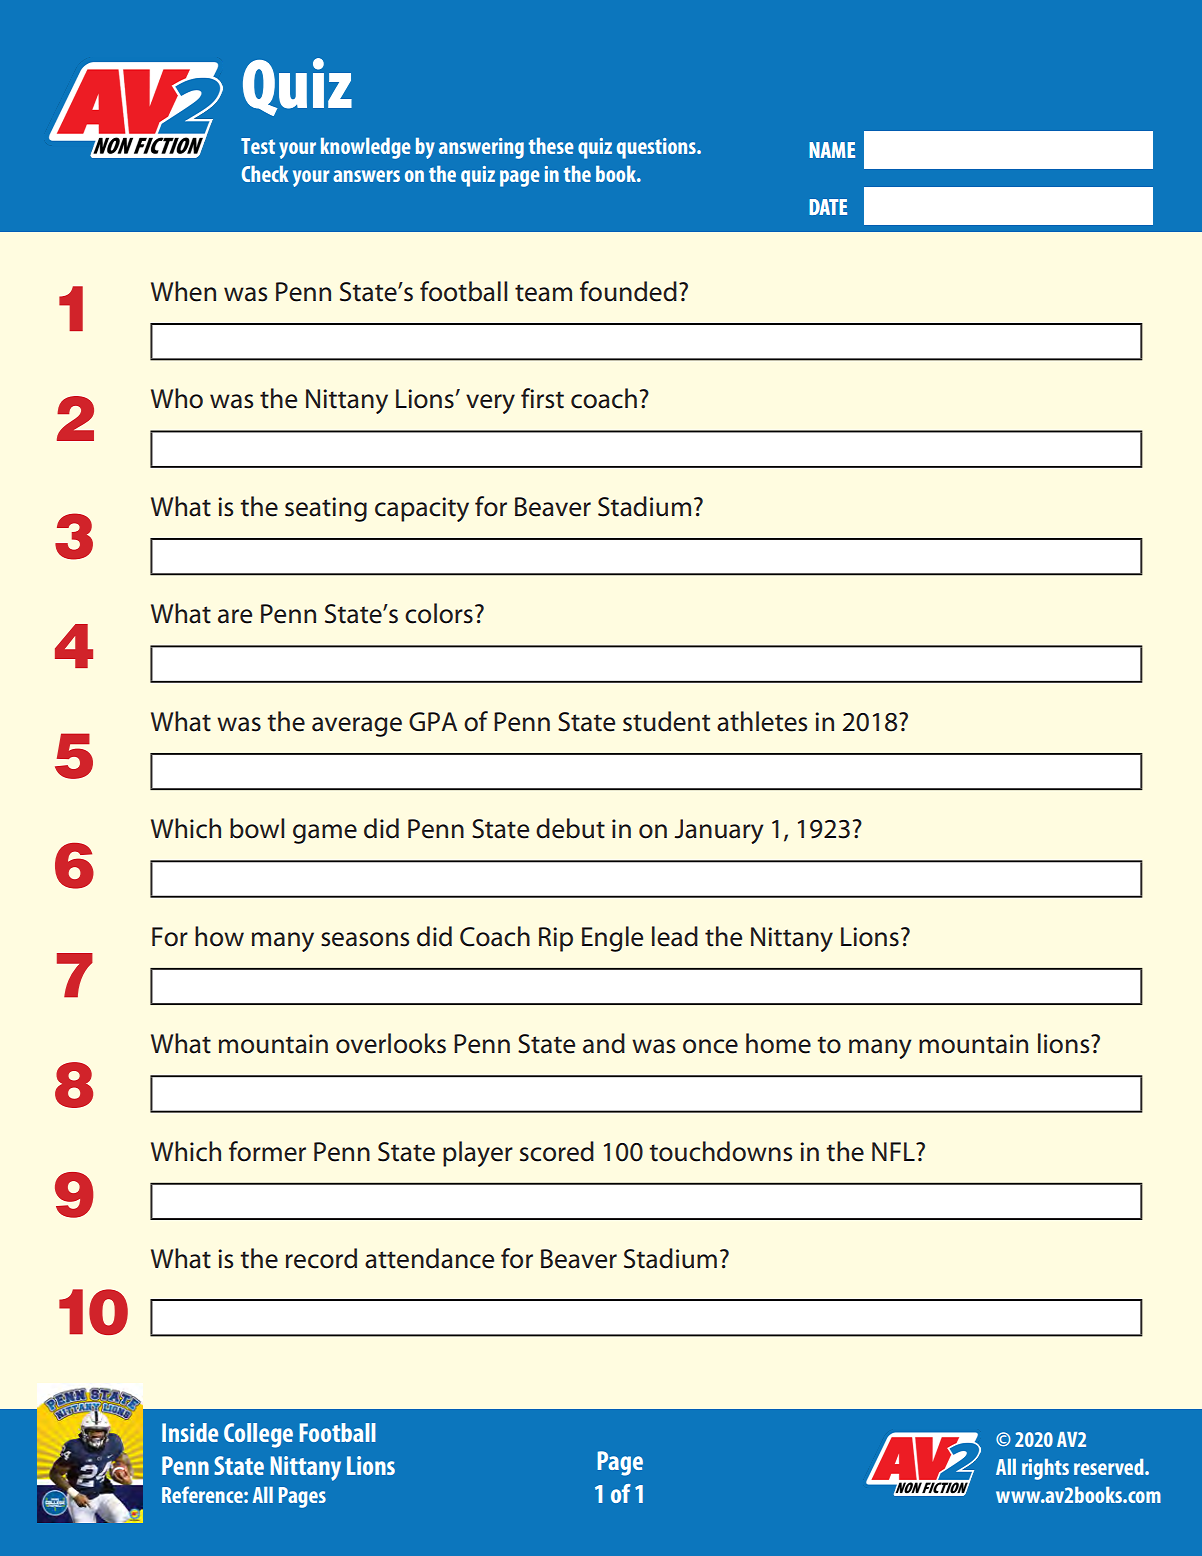  Describe the element at coordinates (762, 721) in the screenshot. I see `athletes` at that location.
